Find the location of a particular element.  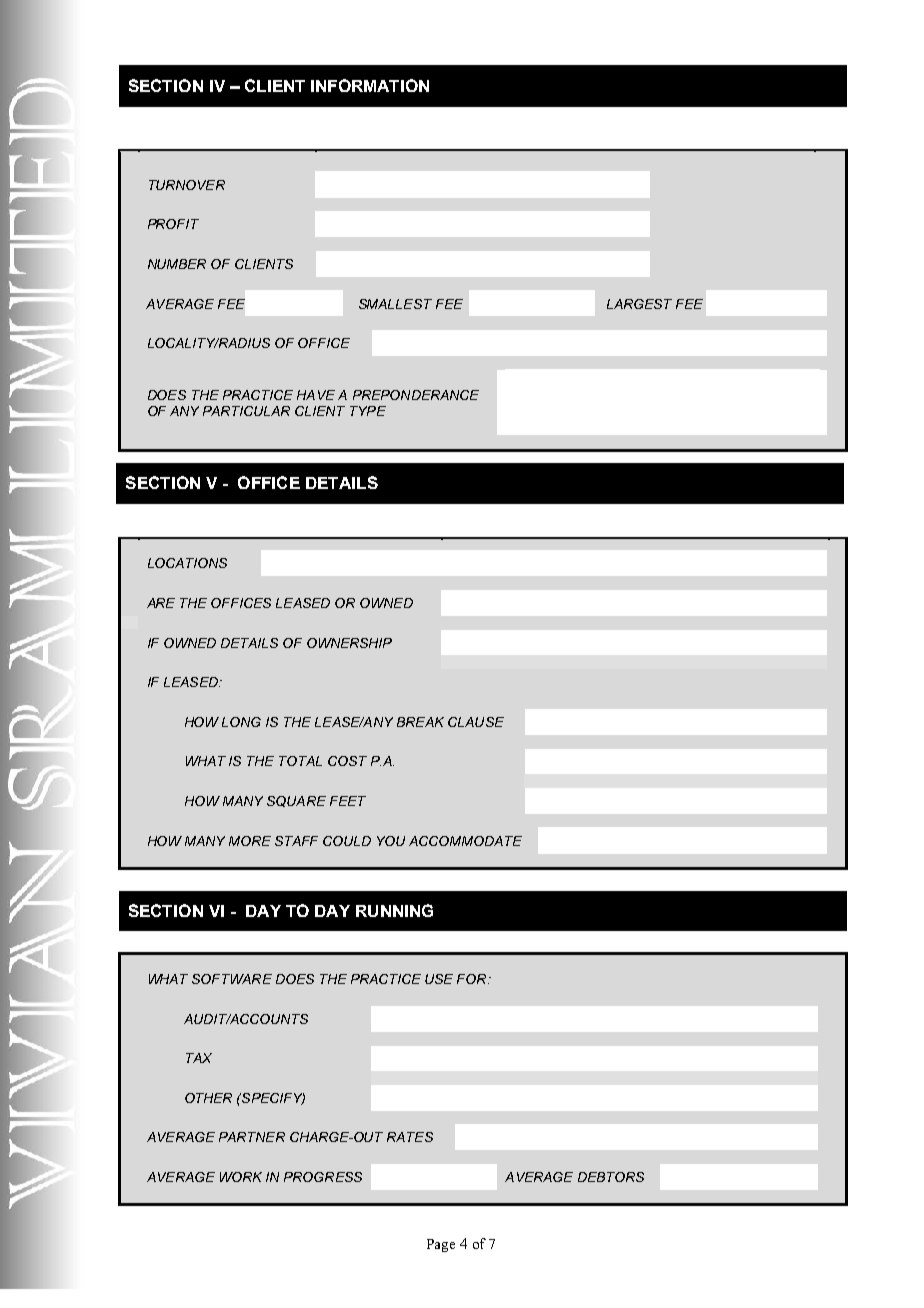

DEBTORS is located at coordinates (611, 1177).
